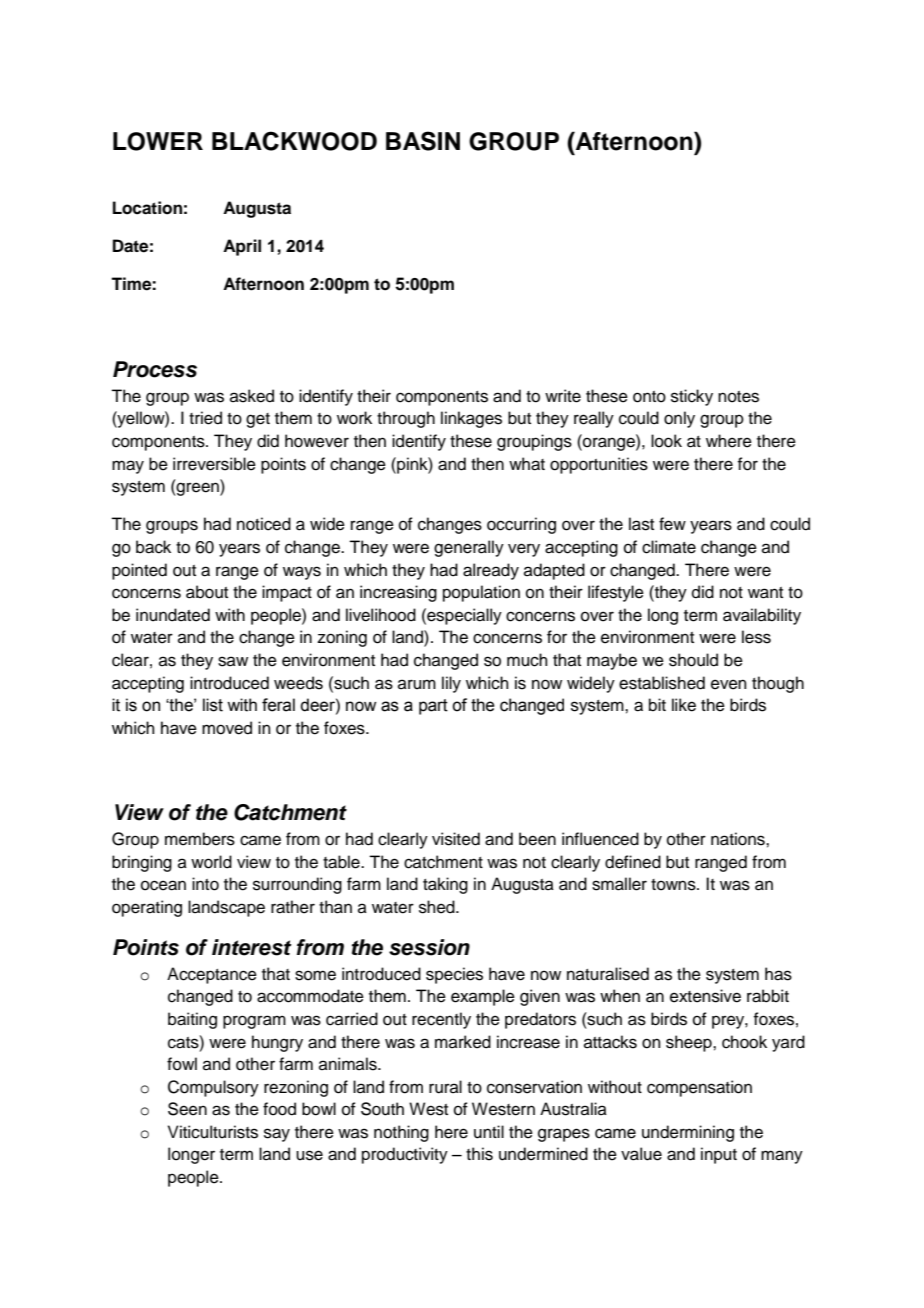  I want to click on members, so click(200, 839).
